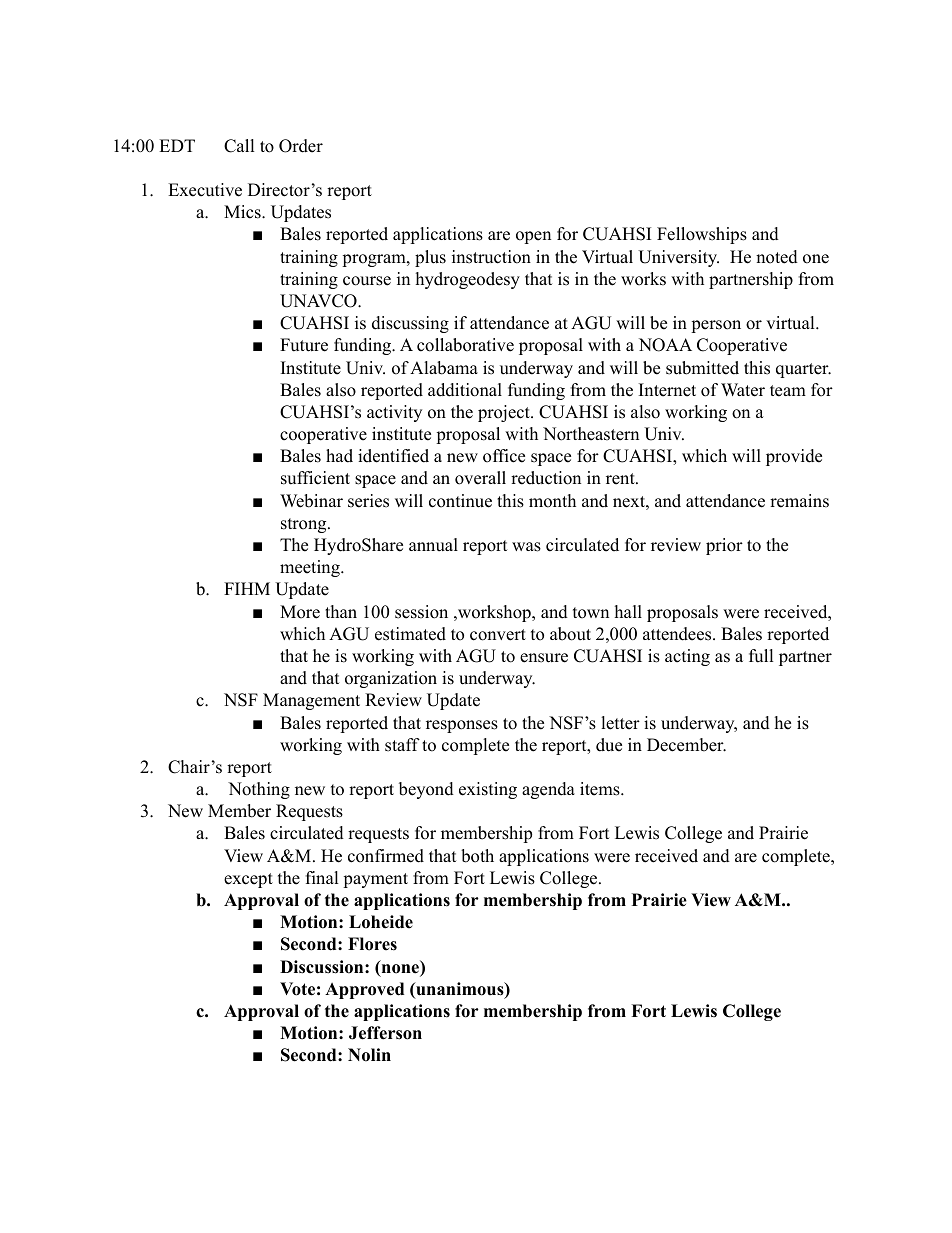 This image has width=952, height=1233. What do you see at coordinates (465, 390) in the image?
I see `additional` at bounding box center [465, 390].
